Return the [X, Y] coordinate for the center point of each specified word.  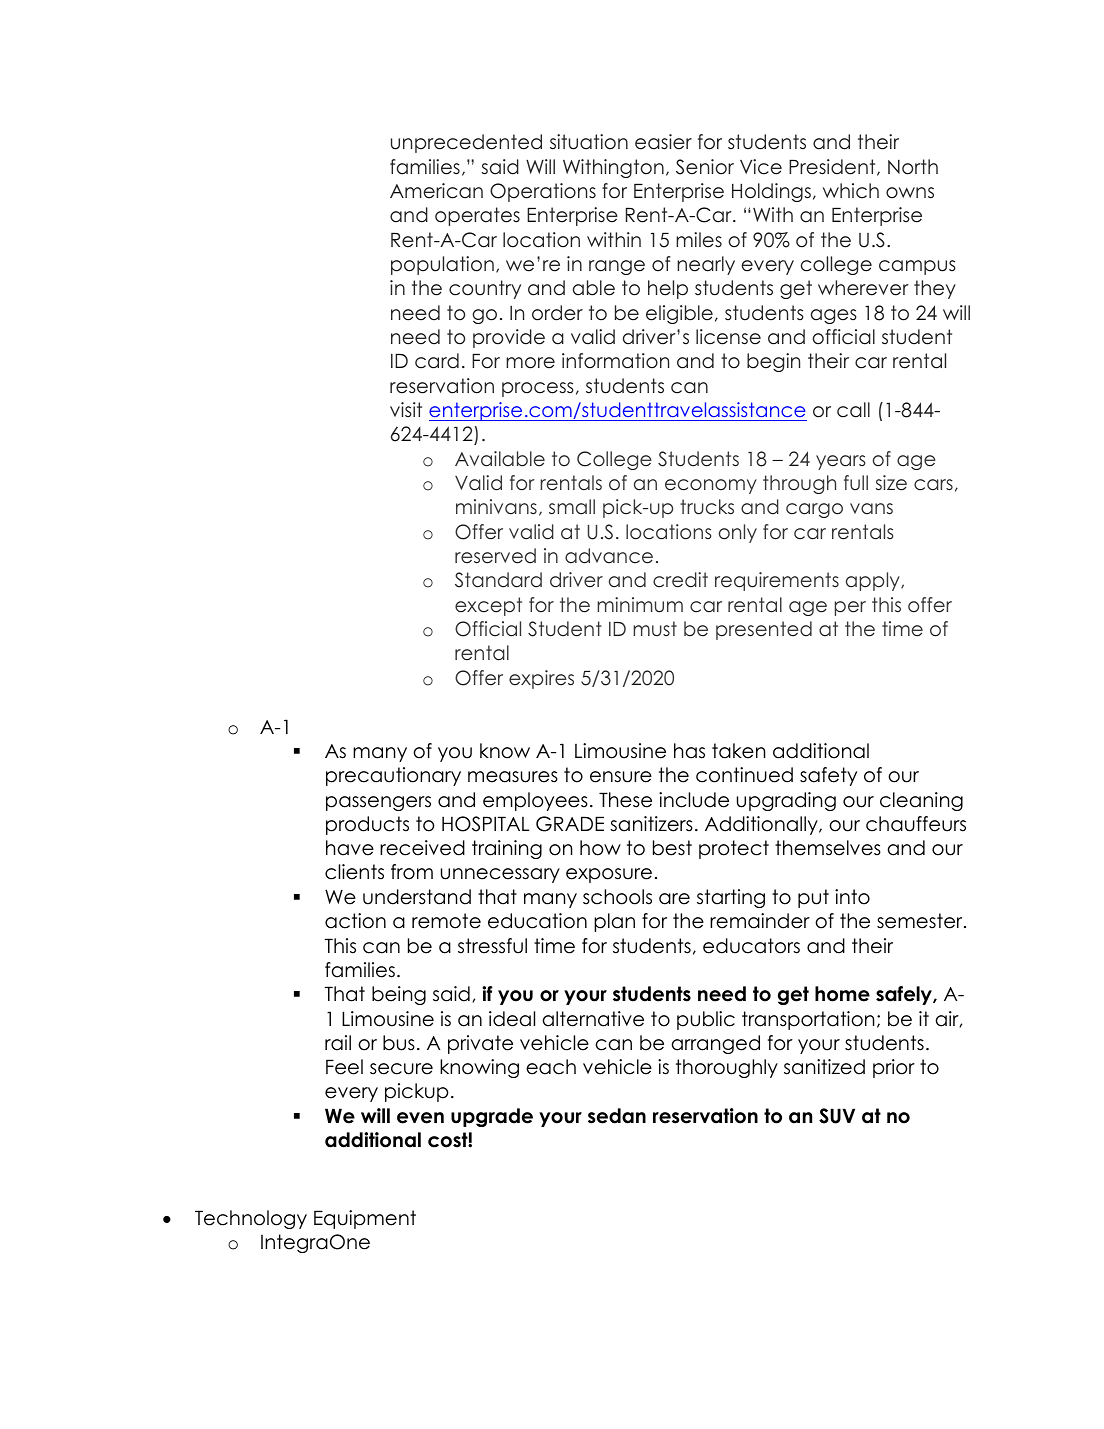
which [851, 191]
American [436, 191]
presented [764, 630]
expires [541, 679]
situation [589, 142]
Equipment [365, 1219]
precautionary [393, 776]
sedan [617, 1116]
